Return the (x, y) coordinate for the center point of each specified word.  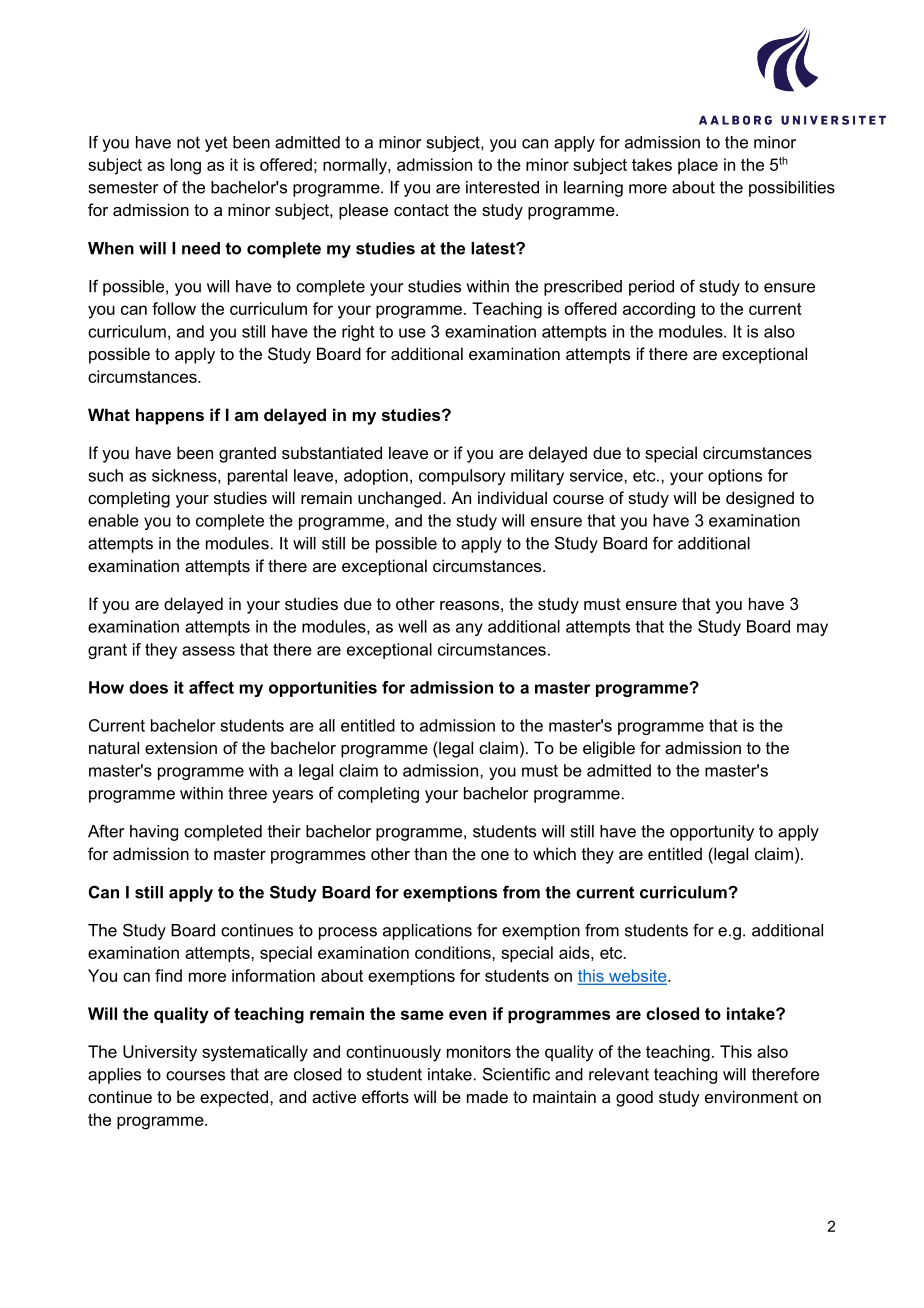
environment (751, 1096)
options (735, 477)
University (160, 1053)
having (154, 833)
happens (170, 416)
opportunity (712, 833)
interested (502, 187)
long (186, 166)
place (698, 166)
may (812, 629)
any (469, 629)
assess (208, 651)
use (412, 333)
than (430, 853)
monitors (479, 1051)
